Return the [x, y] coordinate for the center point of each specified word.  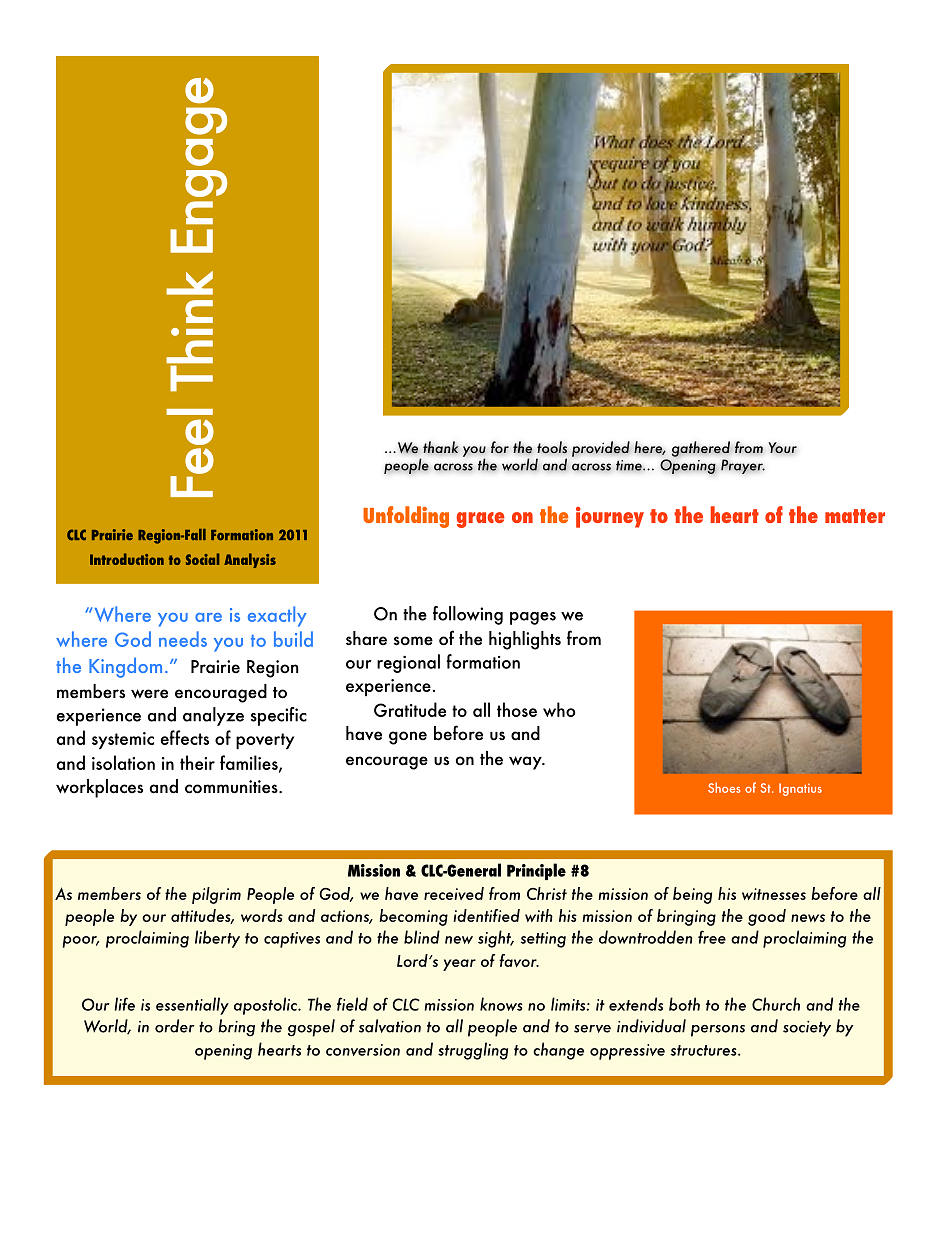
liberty [217, 939]
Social [202, 559]
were [149, 694]
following [468, 615]
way [526, 763]
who [559, 709]
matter [855, 516]
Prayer [743, 466]
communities [232, 787]
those [517, 709]
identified [486, 915]
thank [441, 447]
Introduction [127, 559]
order [175, 1026]
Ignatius [800, 789]
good [767, 917]
